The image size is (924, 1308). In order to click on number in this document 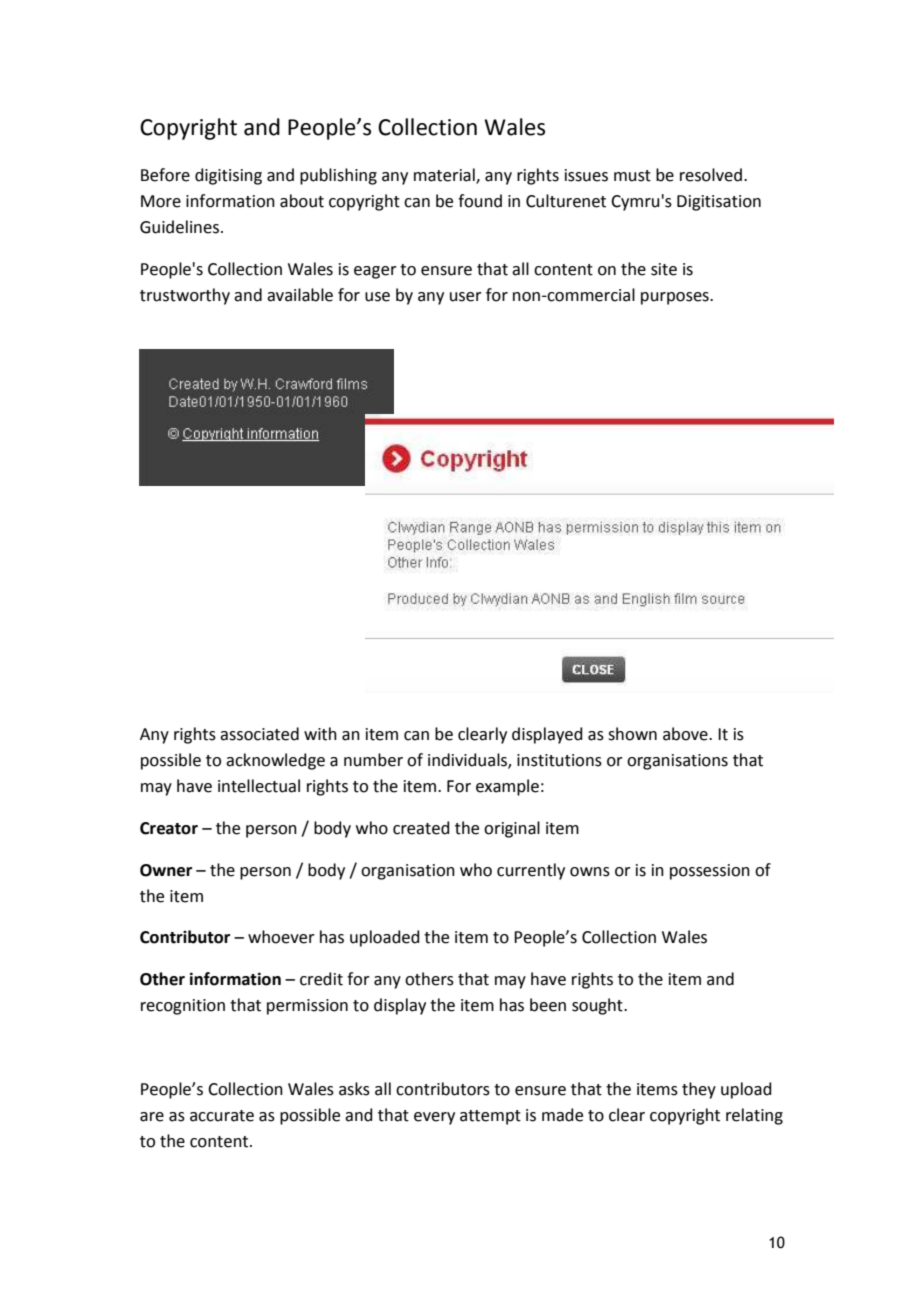, I will do `click(373, 760)`.
